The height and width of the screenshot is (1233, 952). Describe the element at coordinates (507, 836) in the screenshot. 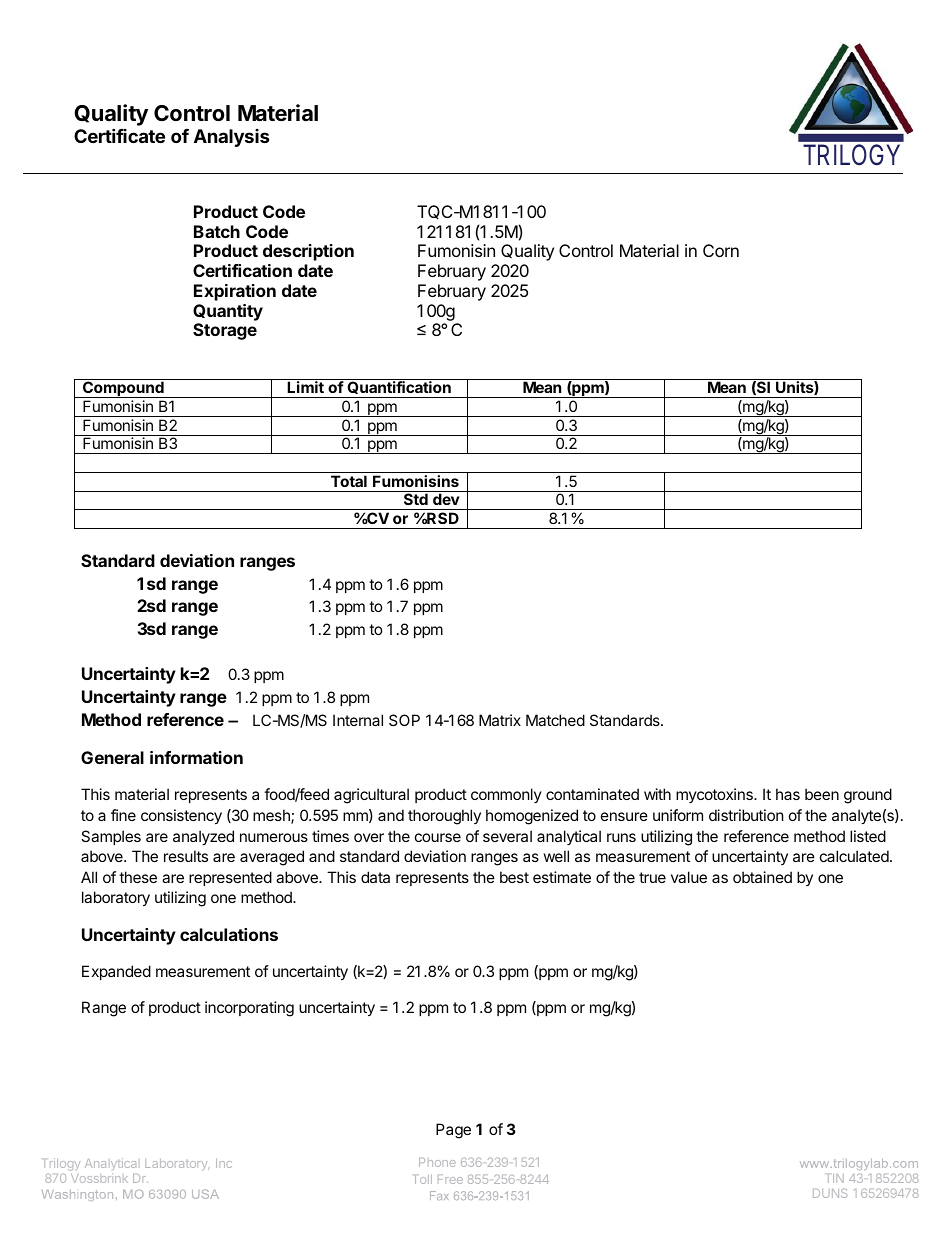

I see `several` at that location.
